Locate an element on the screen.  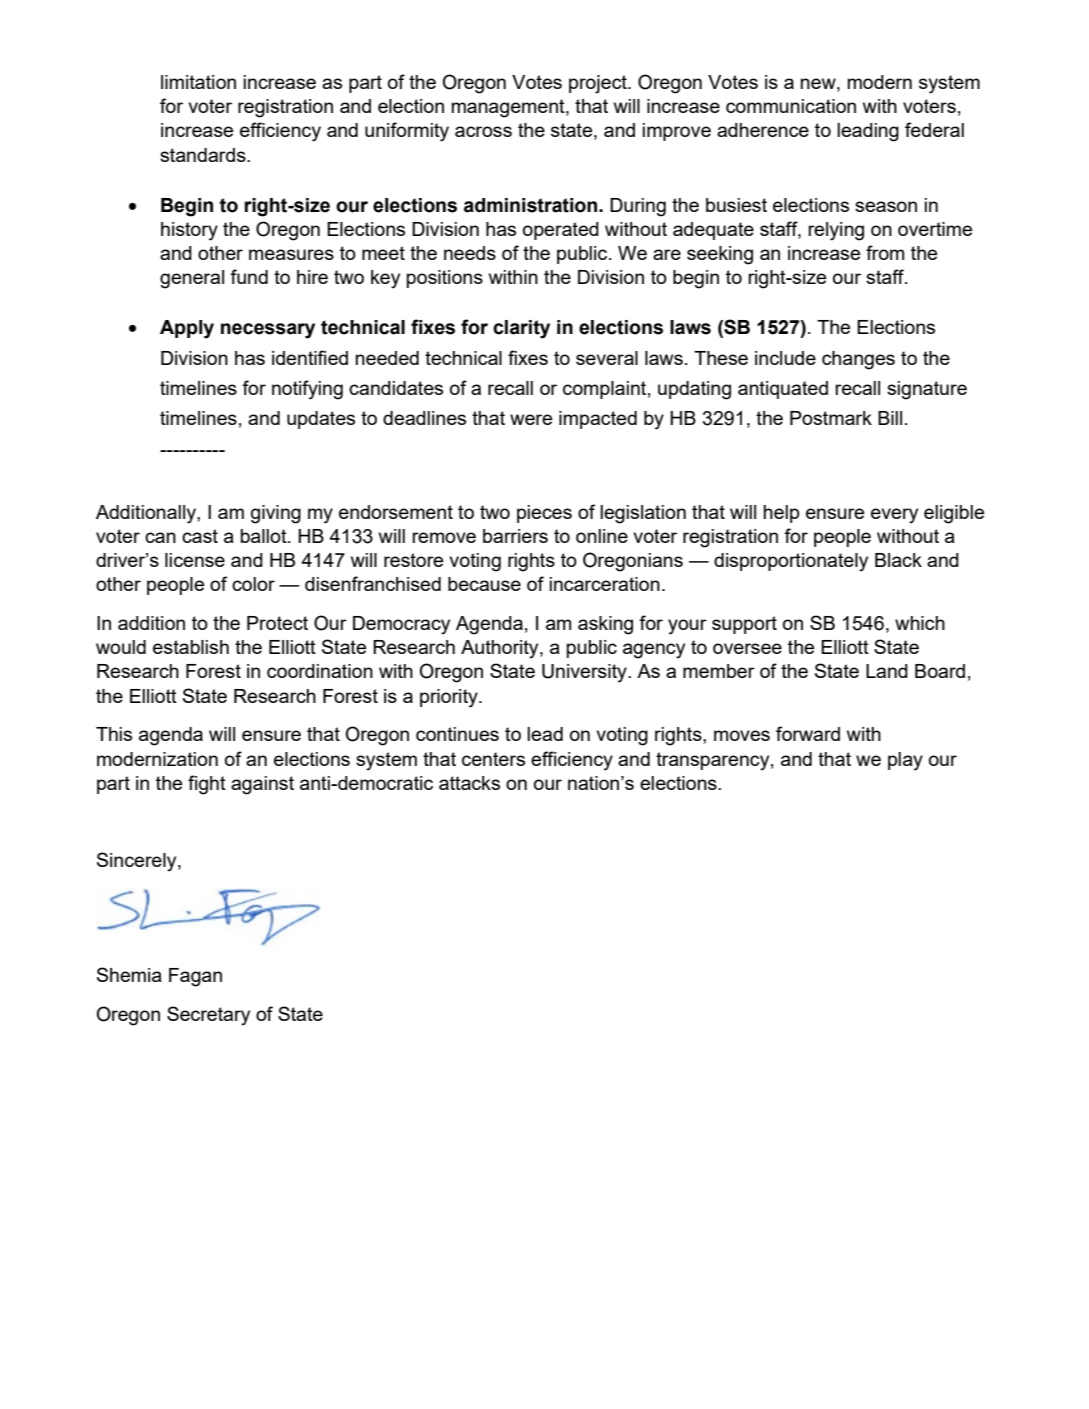
Fagan is located at coordinates (195, 977).
